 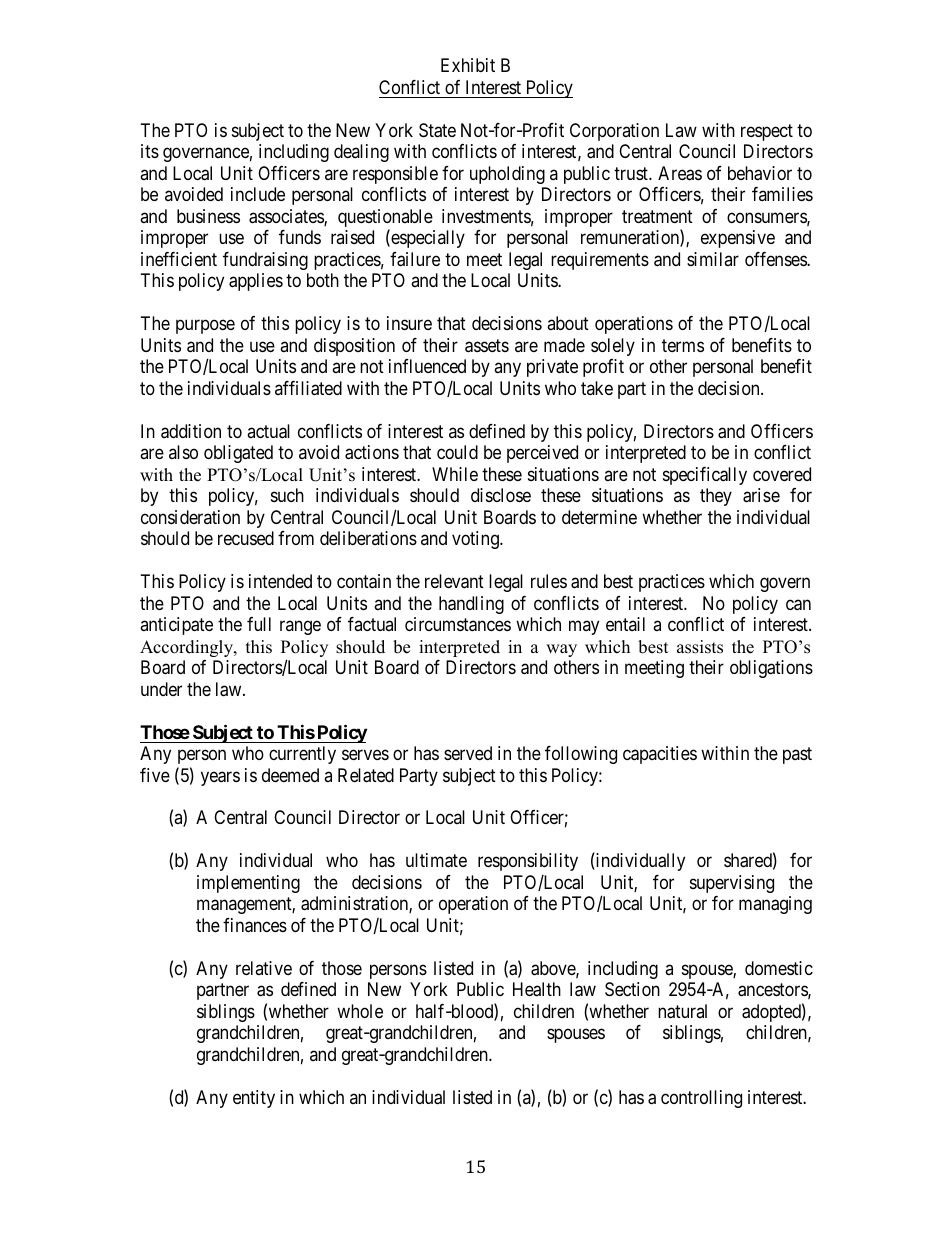 What do you see at coordinates (258, 194) in the image?
I see `include` at bounding box center [258, 194].
